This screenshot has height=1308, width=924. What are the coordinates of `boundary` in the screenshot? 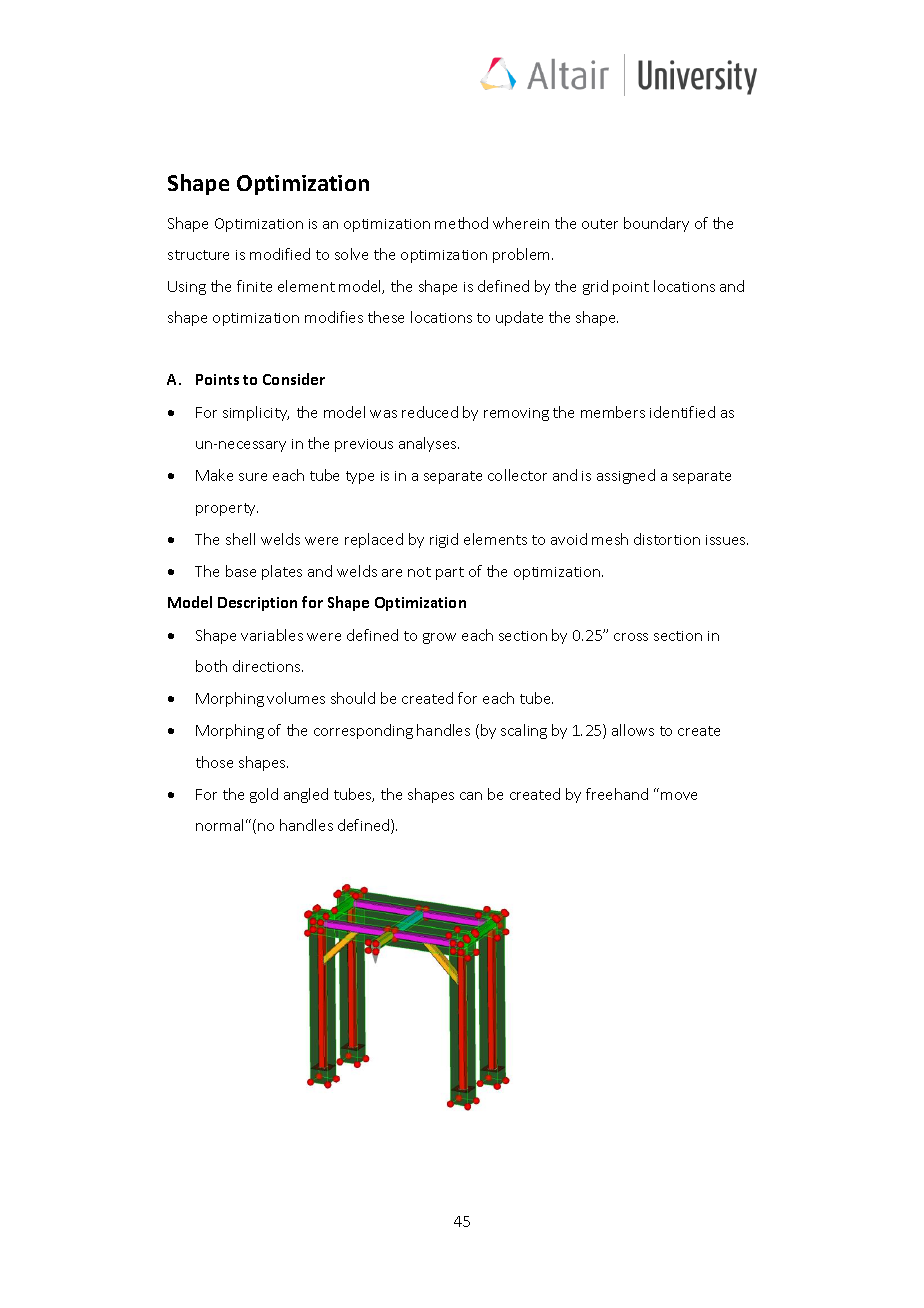 It's located at (656, 224).
